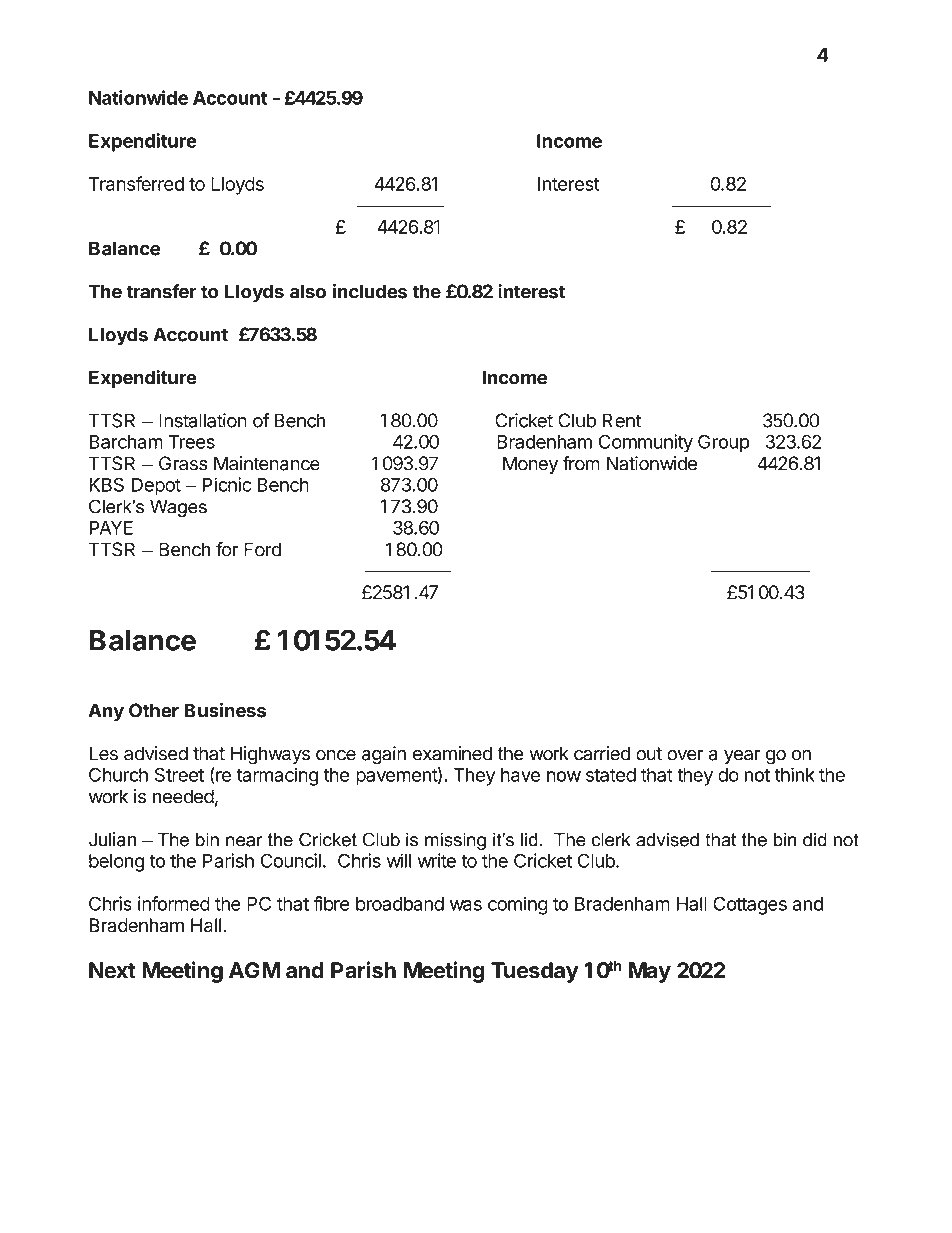 This screenshot has height=1233, width=952. I want to click on also, so click(308, 291).
